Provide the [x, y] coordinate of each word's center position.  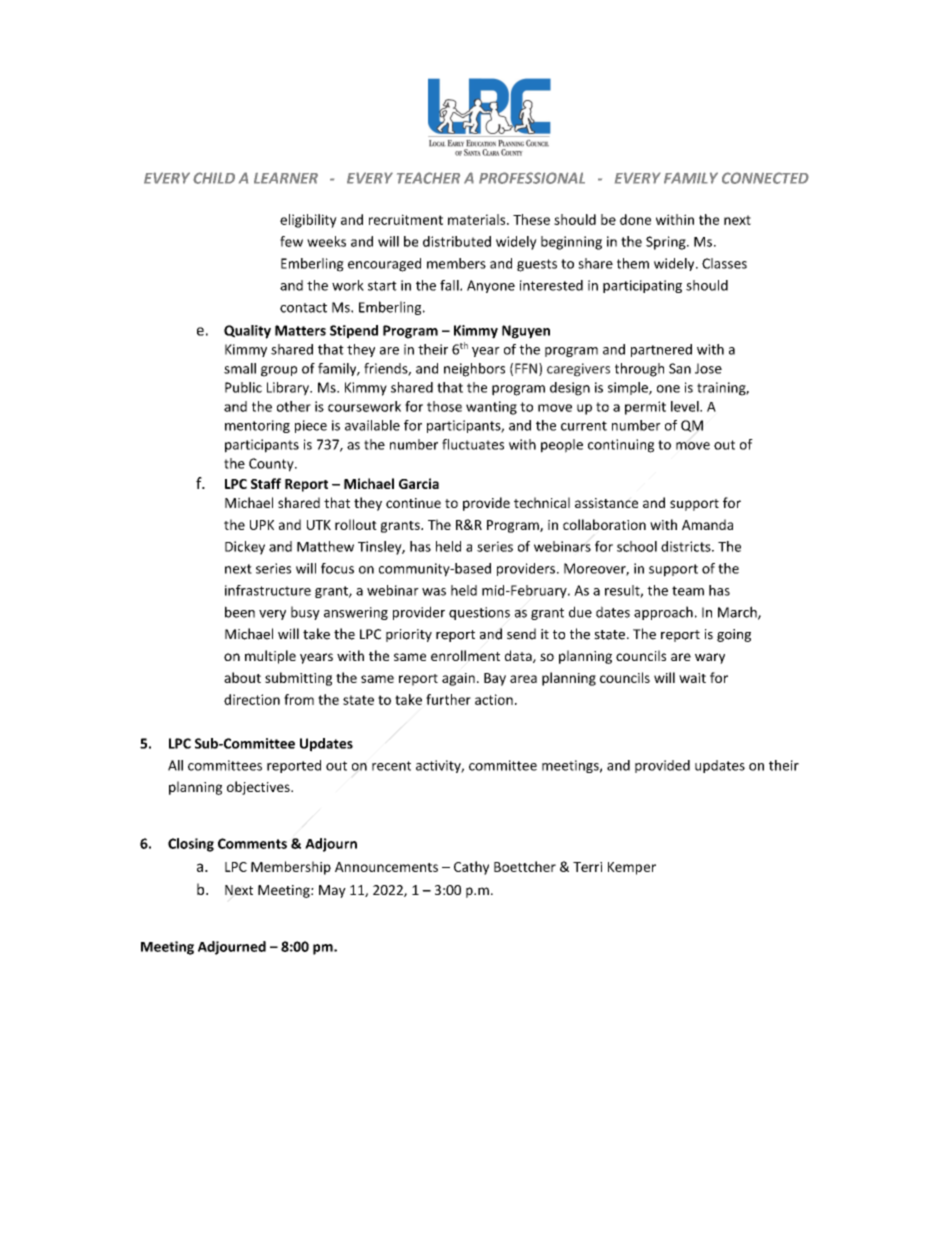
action [494, 699]
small [240, 368]
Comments [252, 843]
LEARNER [286, 178]
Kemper [632, 868]
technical [542, 502]
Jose [708, 368]
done [635, 219]
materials [478, 219]
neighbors [474, 370]
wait [692, 678]
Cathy [471, 868]
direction [252, 699]
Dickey [245, 548]
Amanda [707, 524]
